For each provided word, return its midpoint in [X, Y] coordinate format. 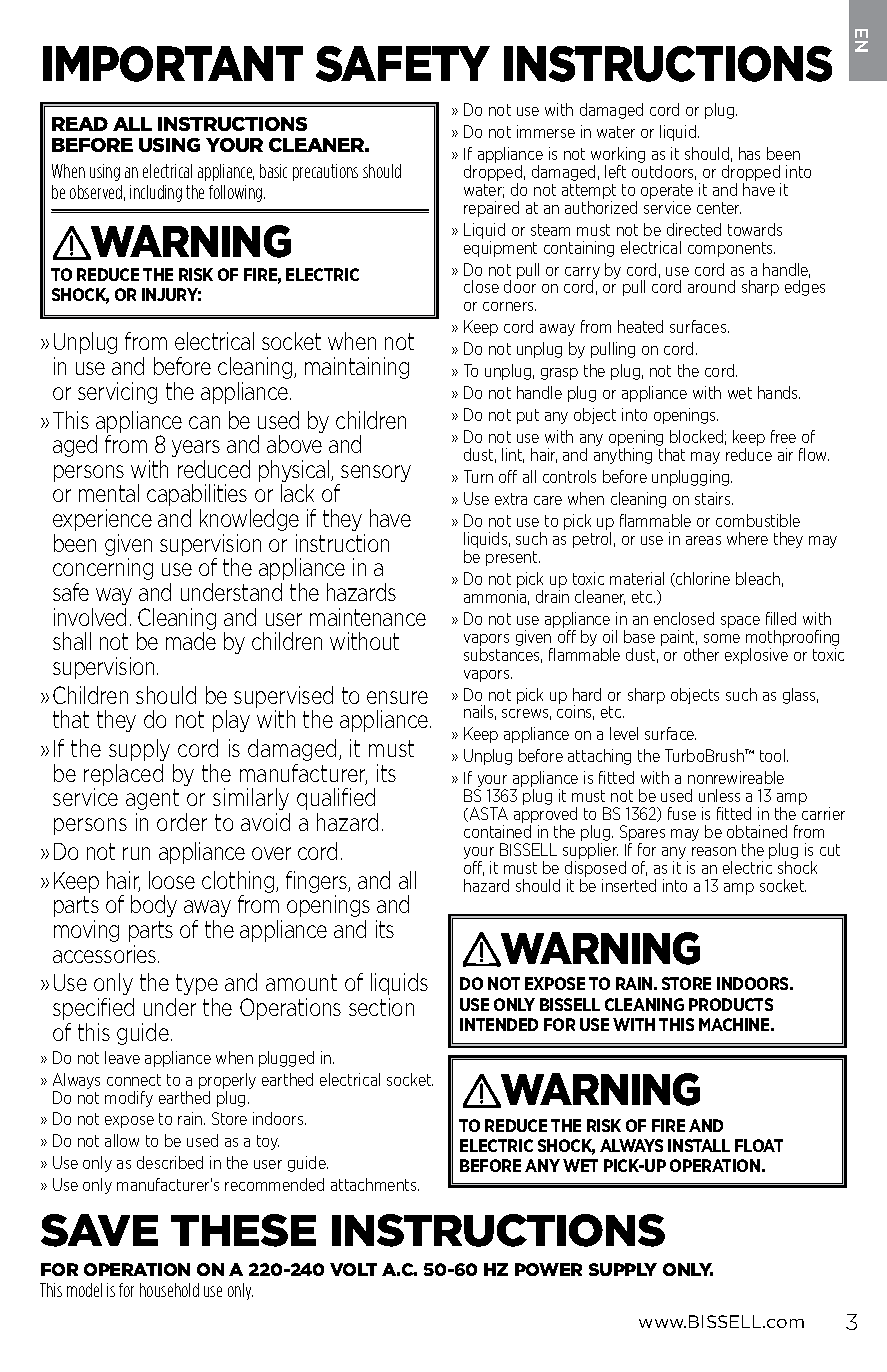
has [749, 153]
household [169, 1290]
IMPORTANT [173, 64]
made [191, 641]
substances [503, 655]
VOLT [353, 1269]
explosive [756, 656]
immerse [546, 131]
